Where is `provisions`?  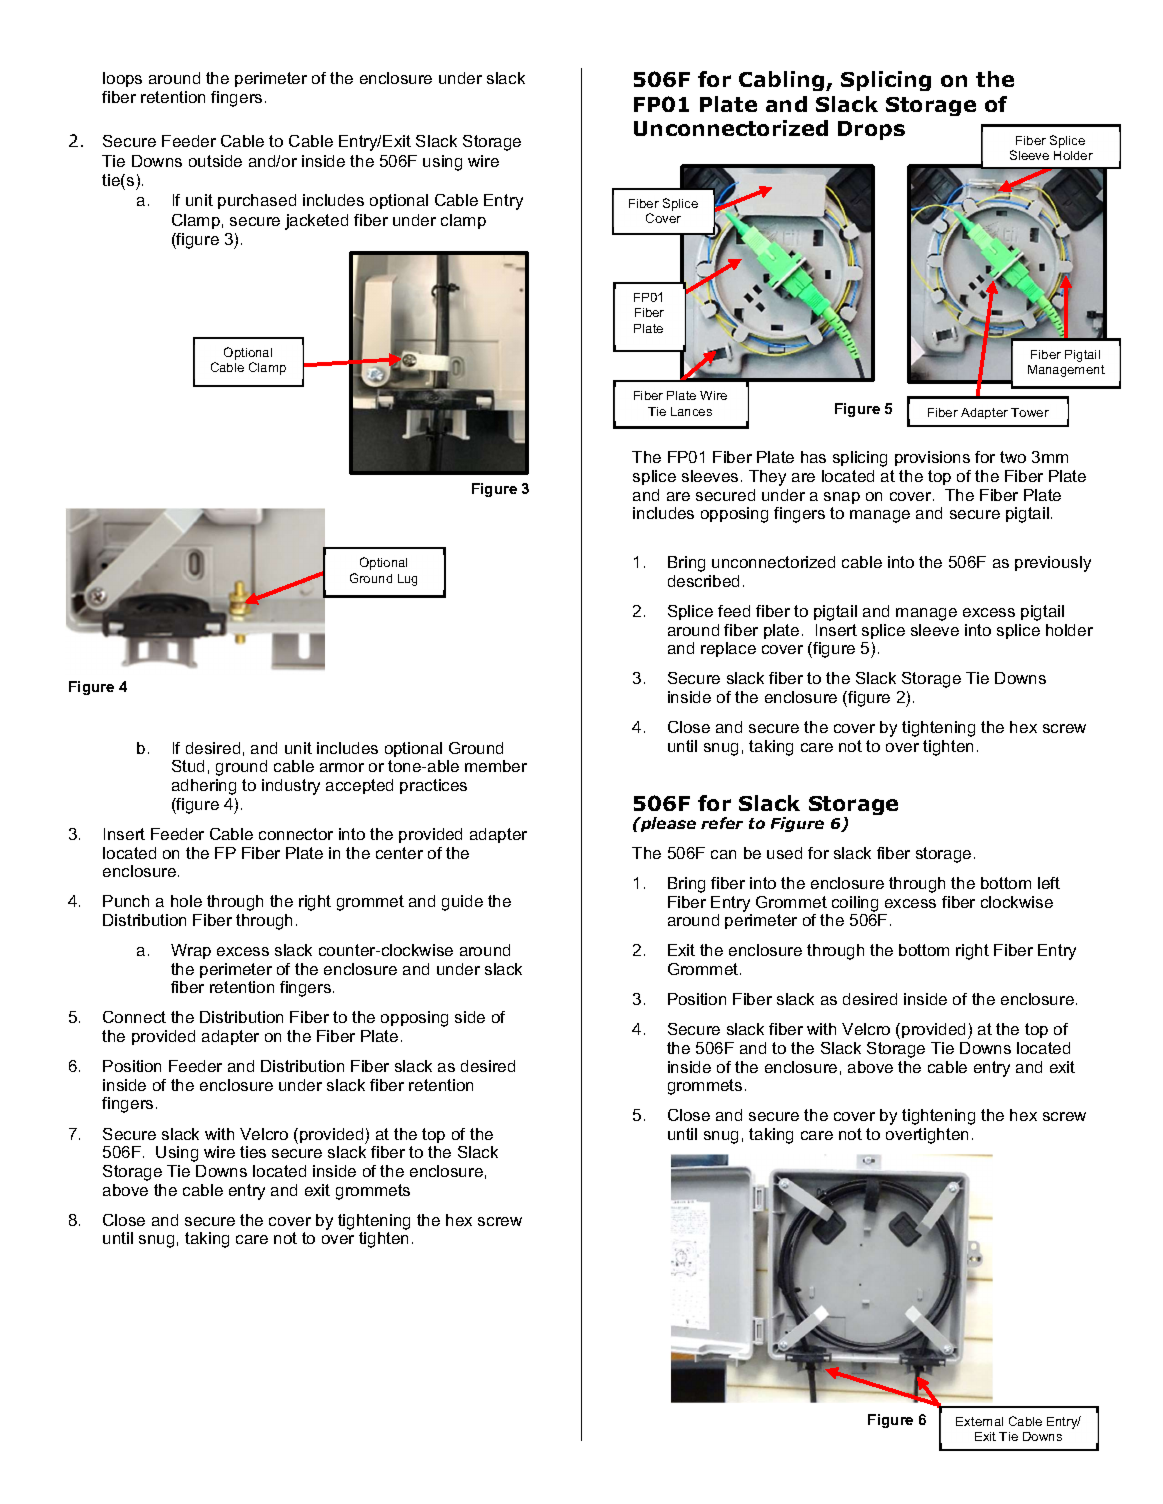
provisions is located at coordinates (932, 458).
